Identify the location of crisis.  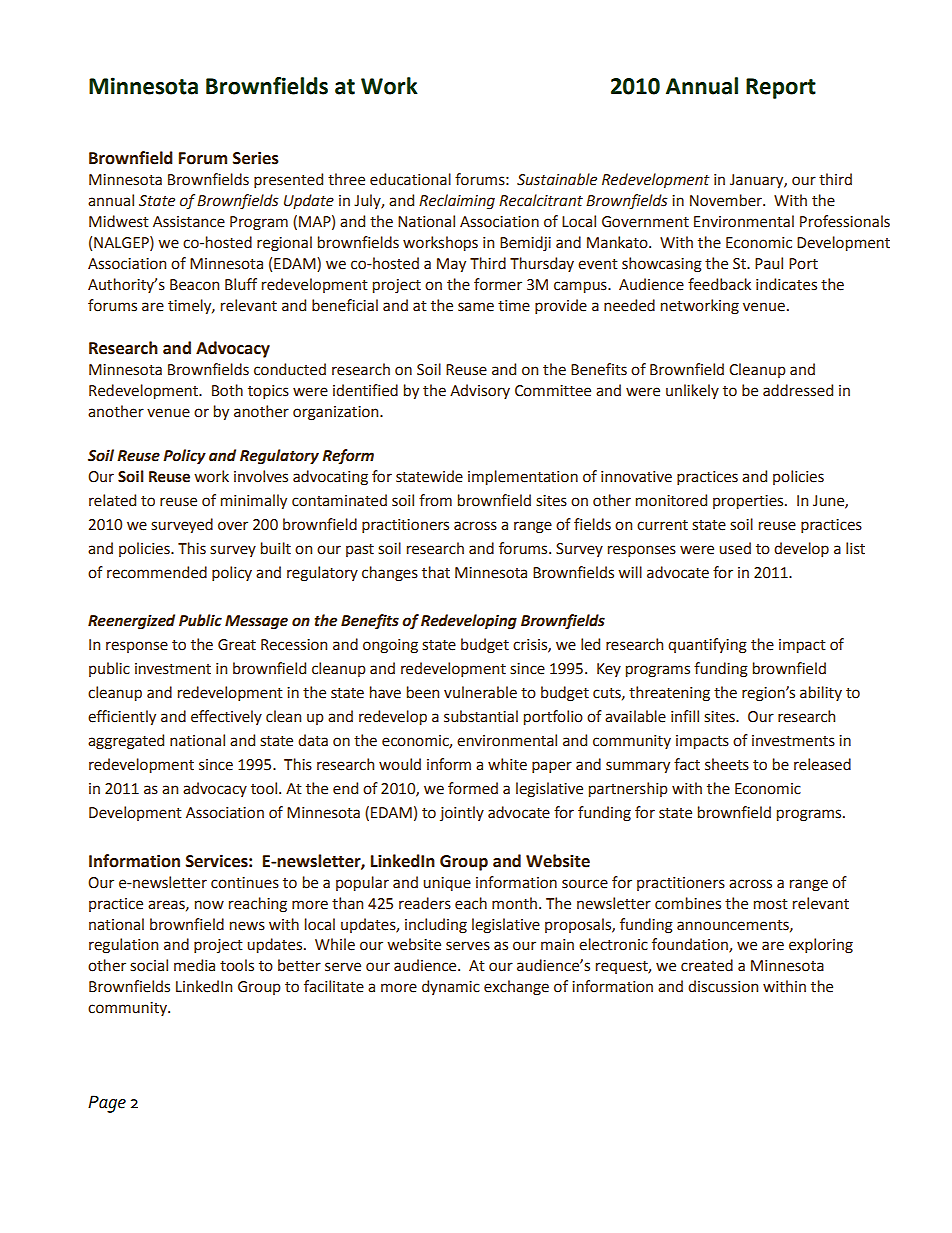
(531, 645).
